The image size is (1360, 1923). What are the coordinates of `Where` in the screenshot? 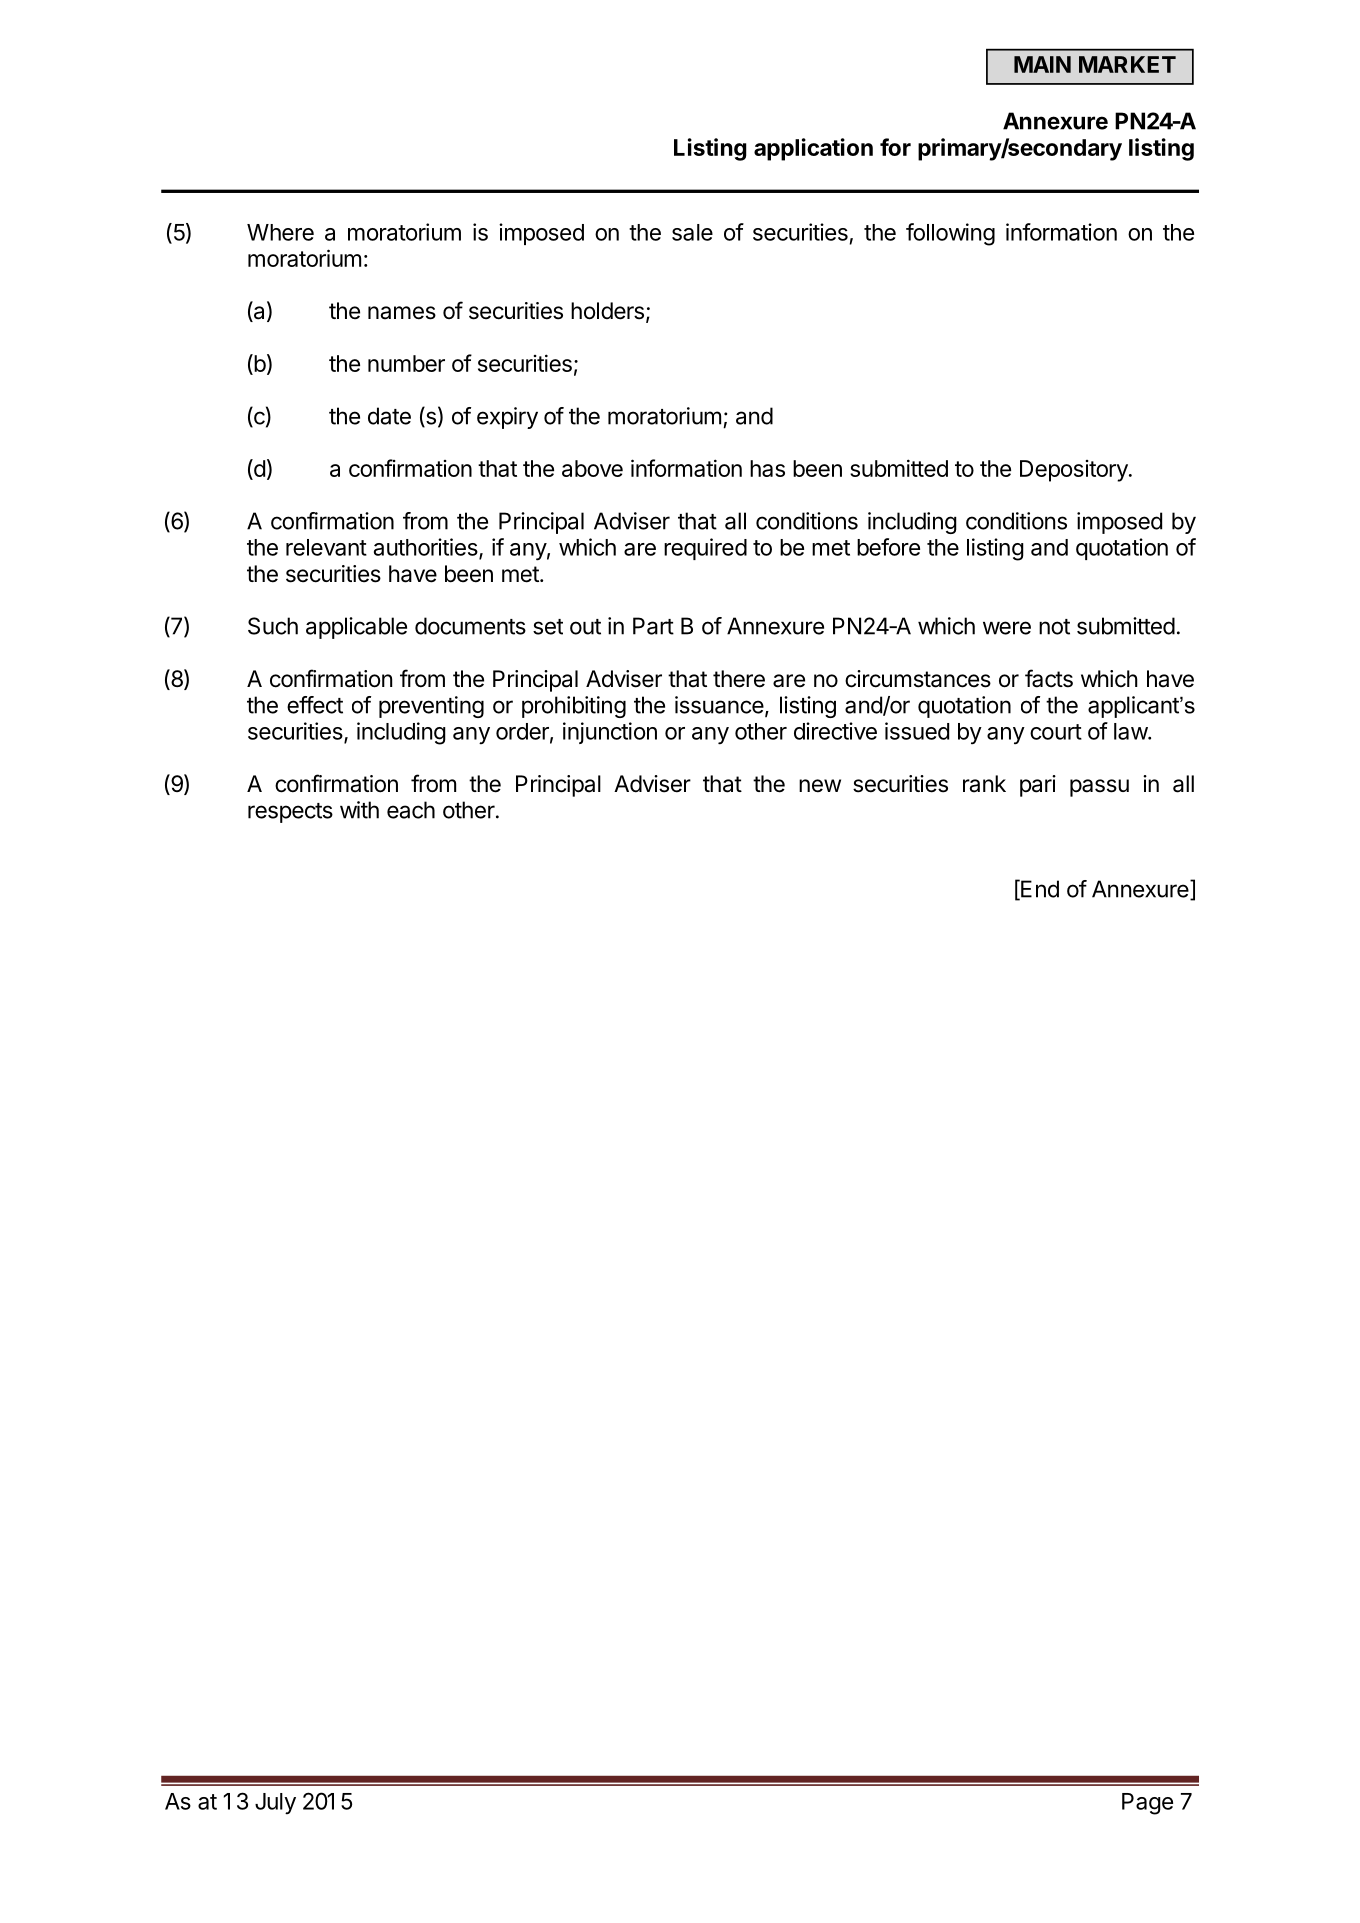 It's located at (280, 232).
